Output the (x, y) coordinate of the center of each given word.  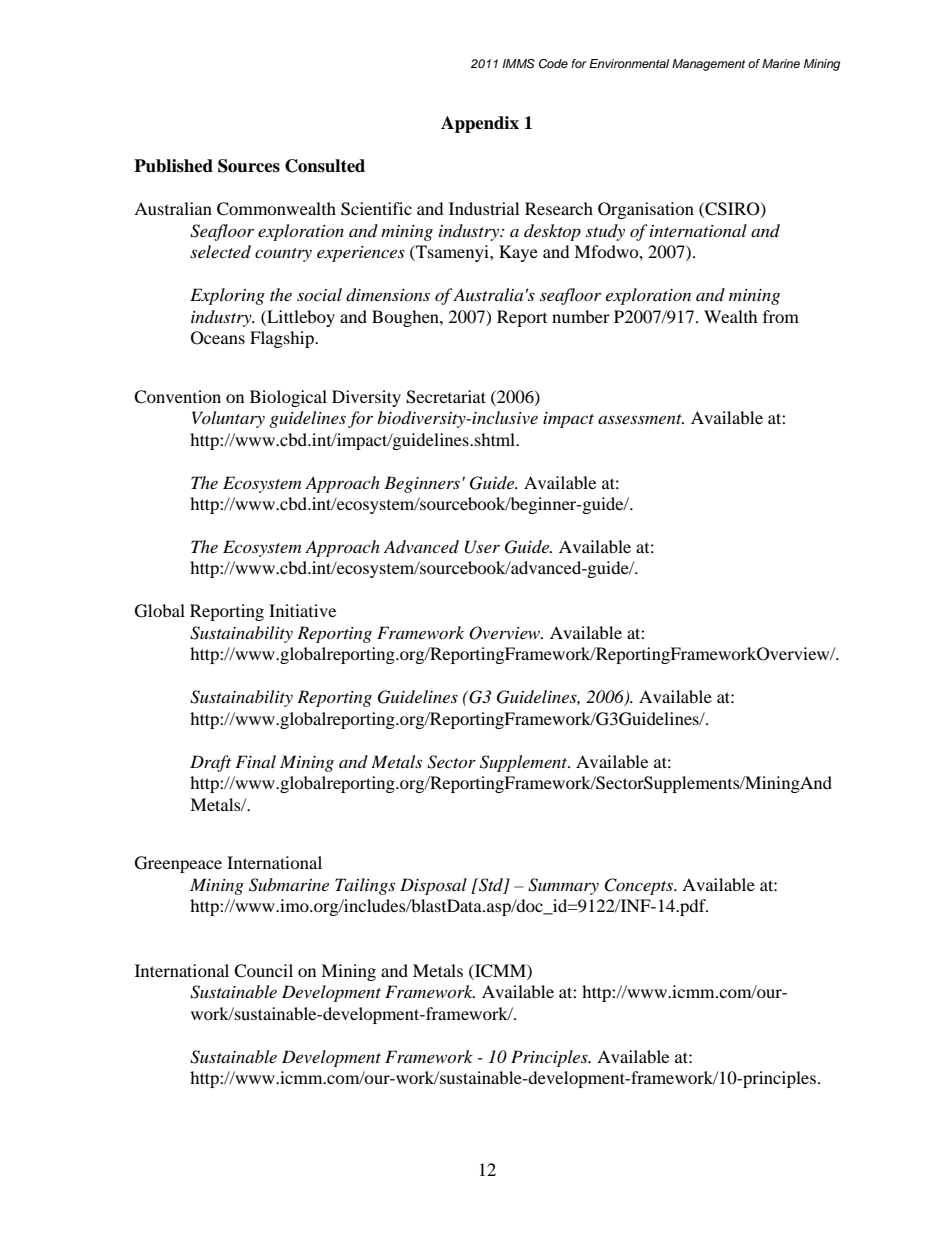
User (482, 547)
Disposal (433, 886)
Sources (249, 166)
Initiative (302, 610)
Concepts (639, 886)
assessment (641, 419)
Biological (288, 398)
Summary (563, 886)
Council (263, 971)
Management (708, 65)
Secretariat (446, 397)
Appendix (480, 124)
